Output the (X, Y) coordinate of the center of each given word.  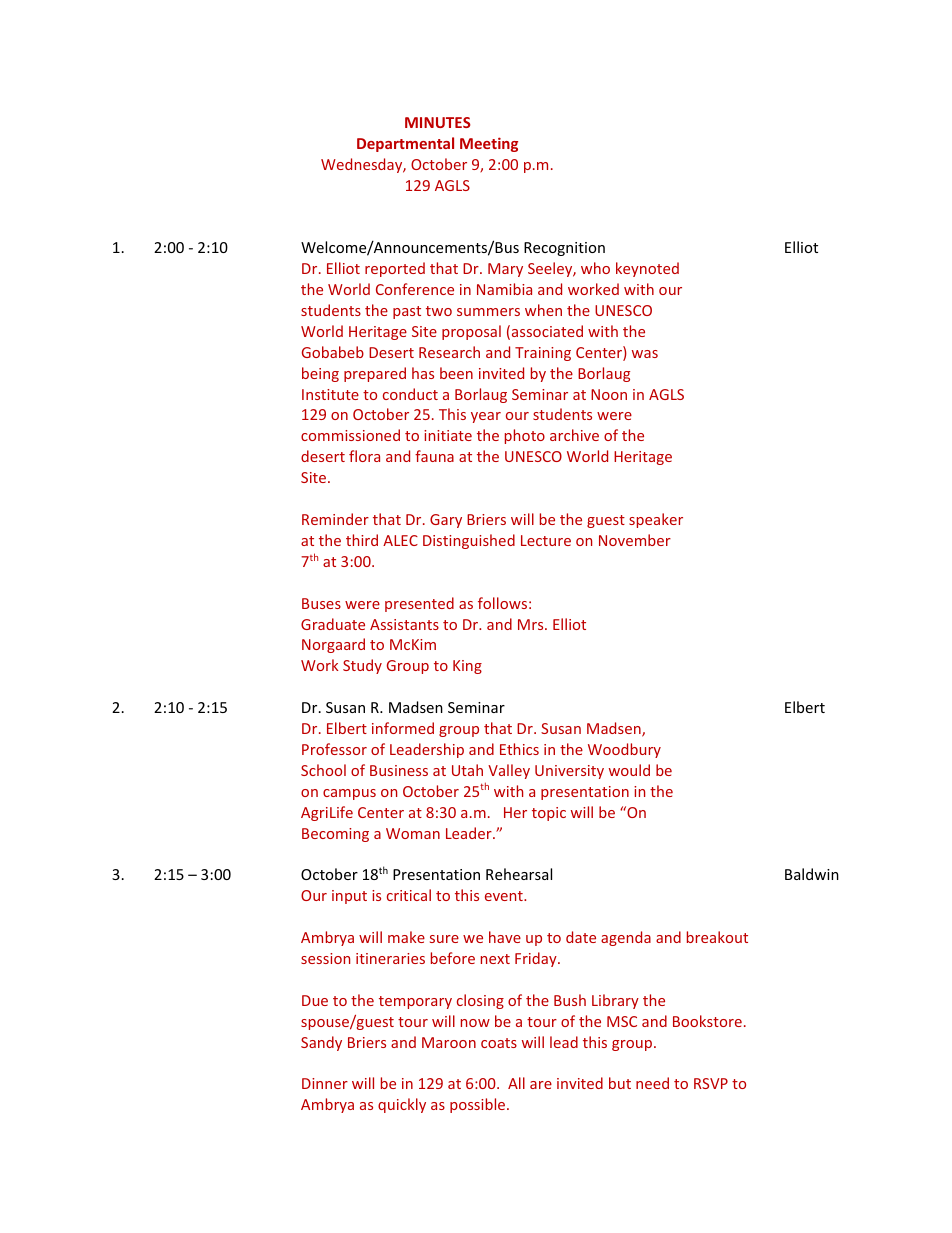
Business (399, 770)
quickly (402, 1105)
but (620, 1083)
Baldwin (812, 874)
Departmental (405, 144)
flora (364, 456)
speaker (656, 520)
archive (574, 435)
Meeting (489, 144)
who (595, 268)
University (569, 772)
